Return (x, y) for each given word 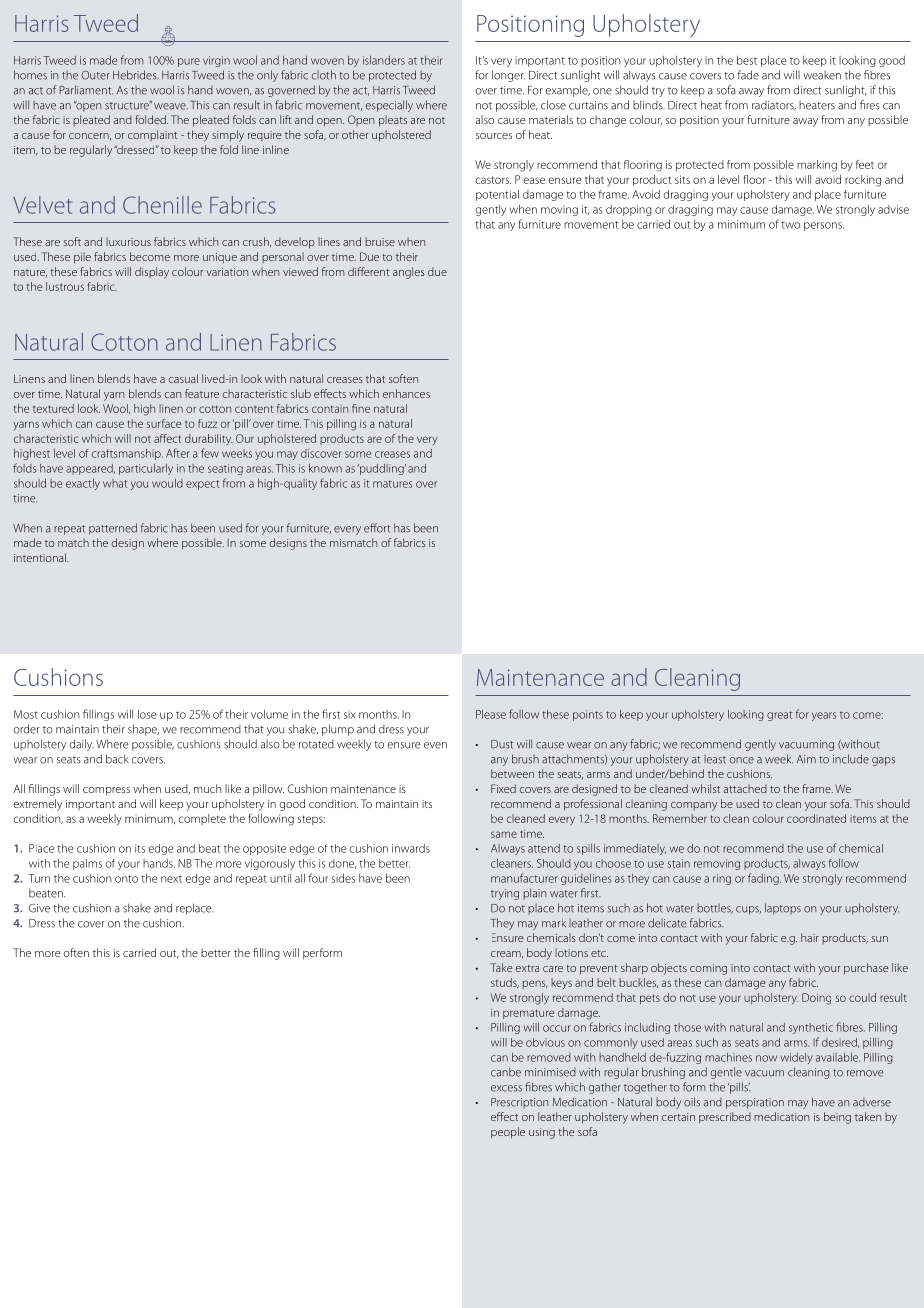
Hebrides (136, 75)
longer (508, 76)
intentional (41, 557)
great (780, 716)
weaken (822, 75)
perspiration (755, 1103)
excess (506, 1088)
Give (39, 908)
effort (377, 528)
